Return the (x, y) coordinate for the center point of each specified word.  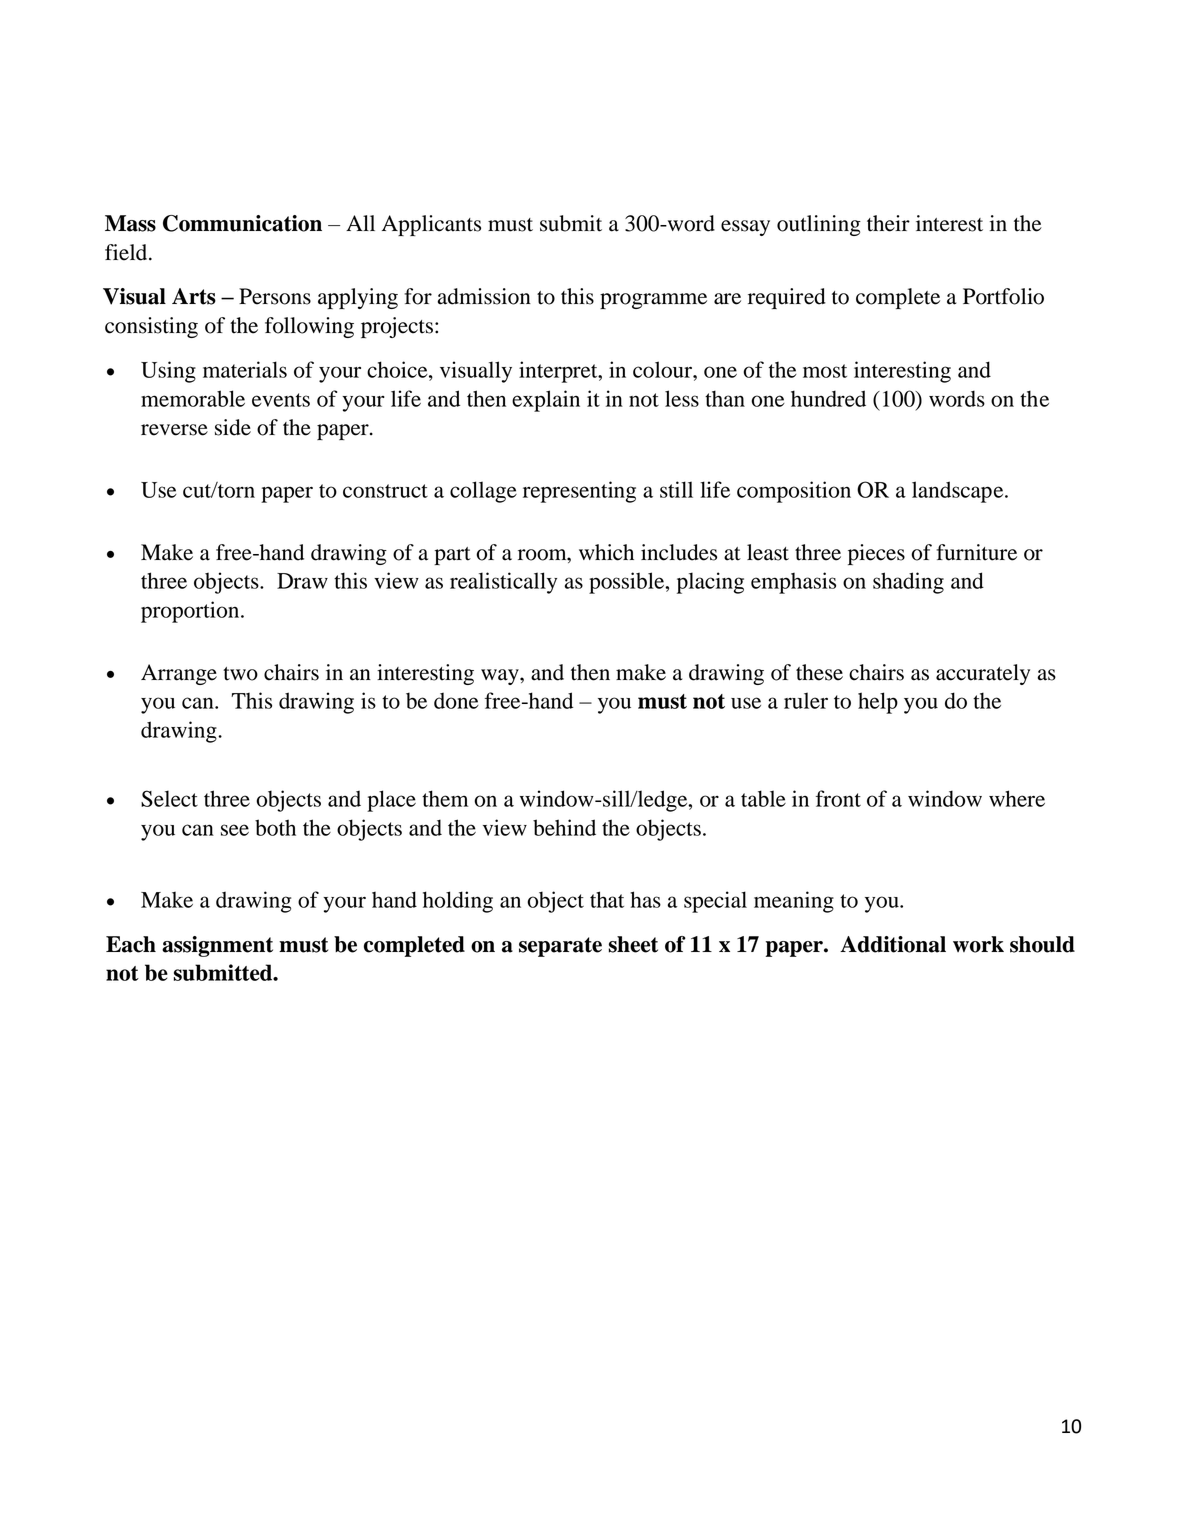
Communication (242, 223)
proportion (191, 612)
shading (908, 583)
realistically (503, 583)
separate (560, 947)
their (888, 223)
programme (653, 301)
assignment (217, 946)
